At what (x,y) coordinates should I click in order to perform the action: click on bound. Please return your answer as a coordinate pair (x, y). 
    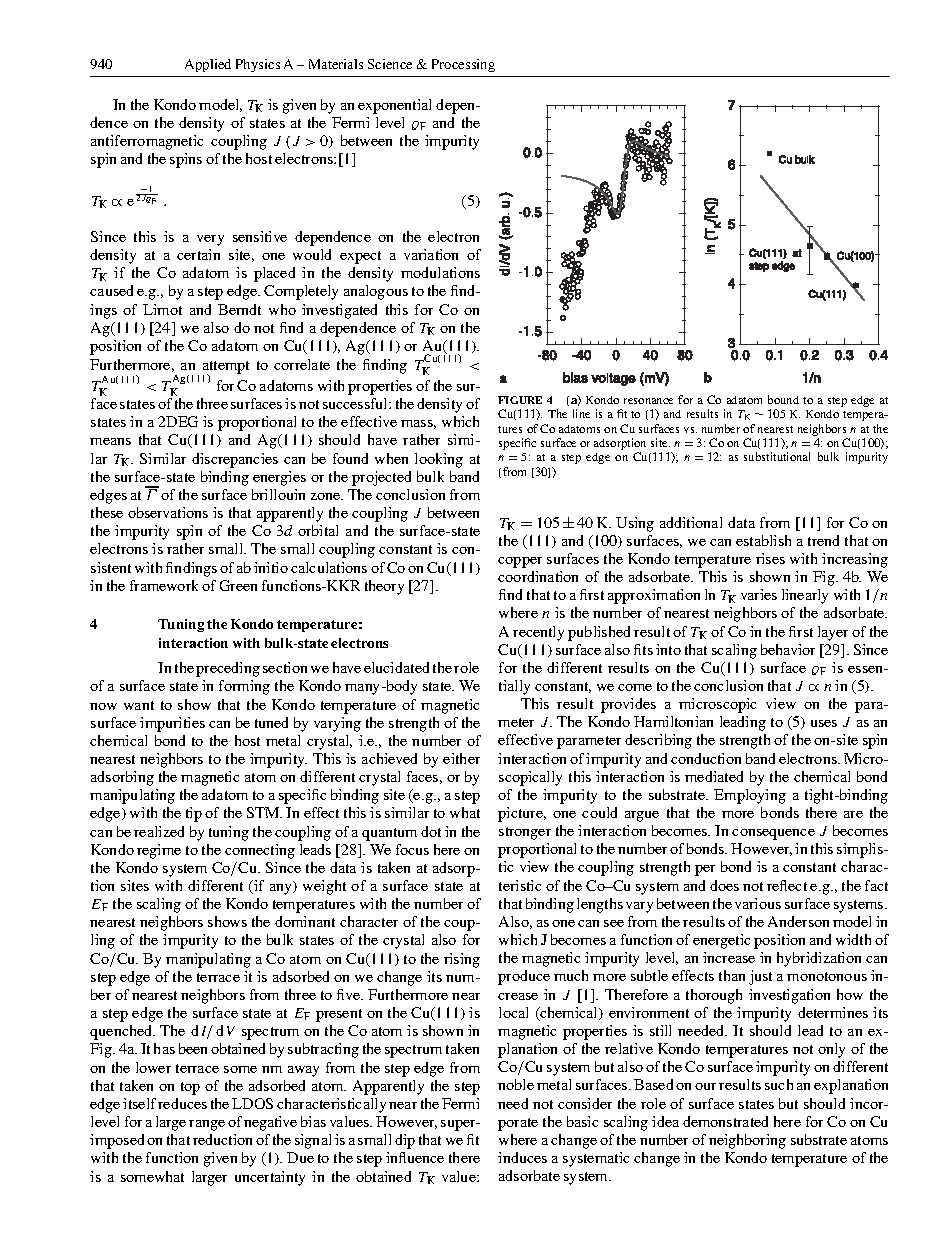
    Looking at the image, I should click on (783, 399).
